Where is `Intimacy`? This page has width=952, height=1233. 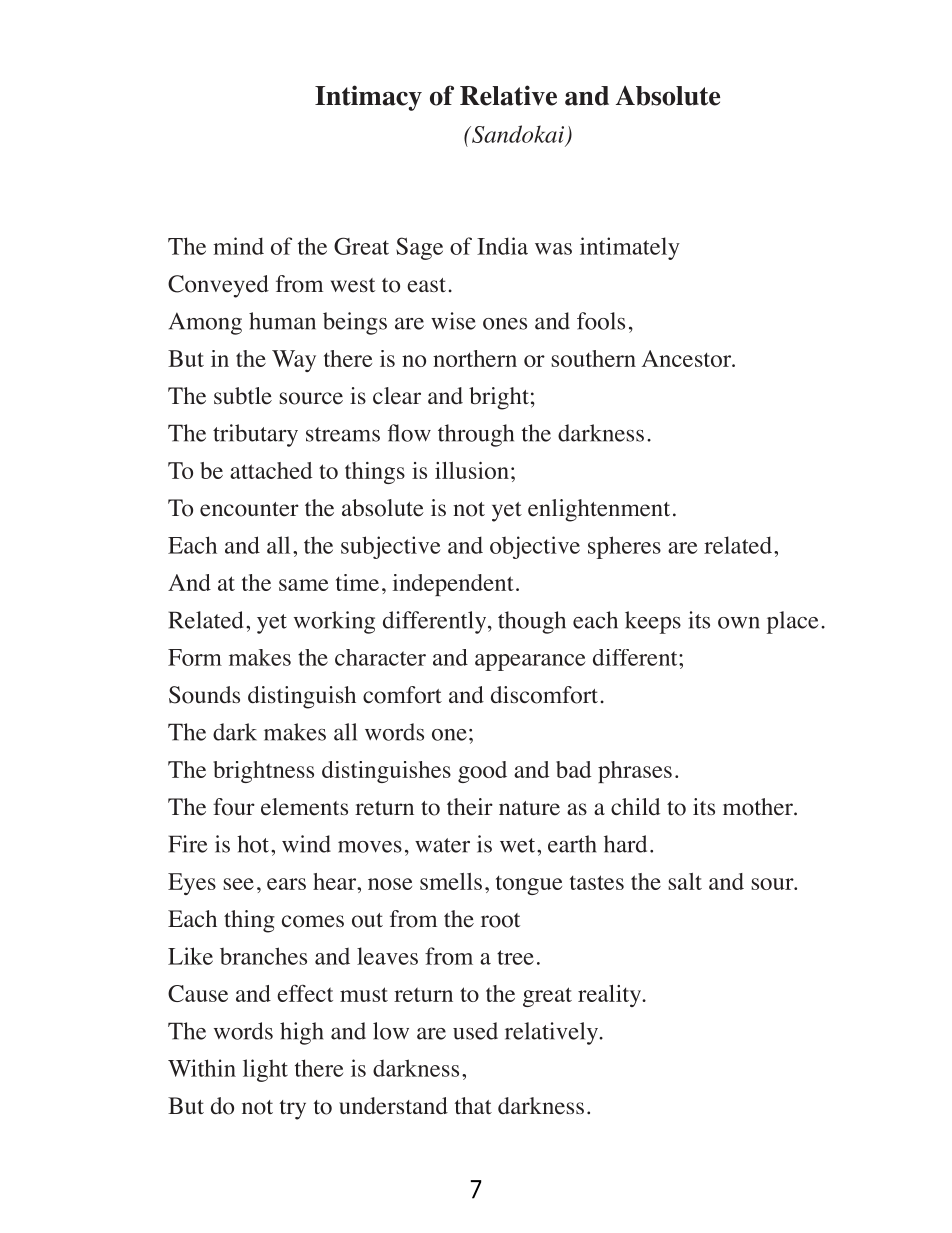 Intimacy is located at coordinates (368, 98).
